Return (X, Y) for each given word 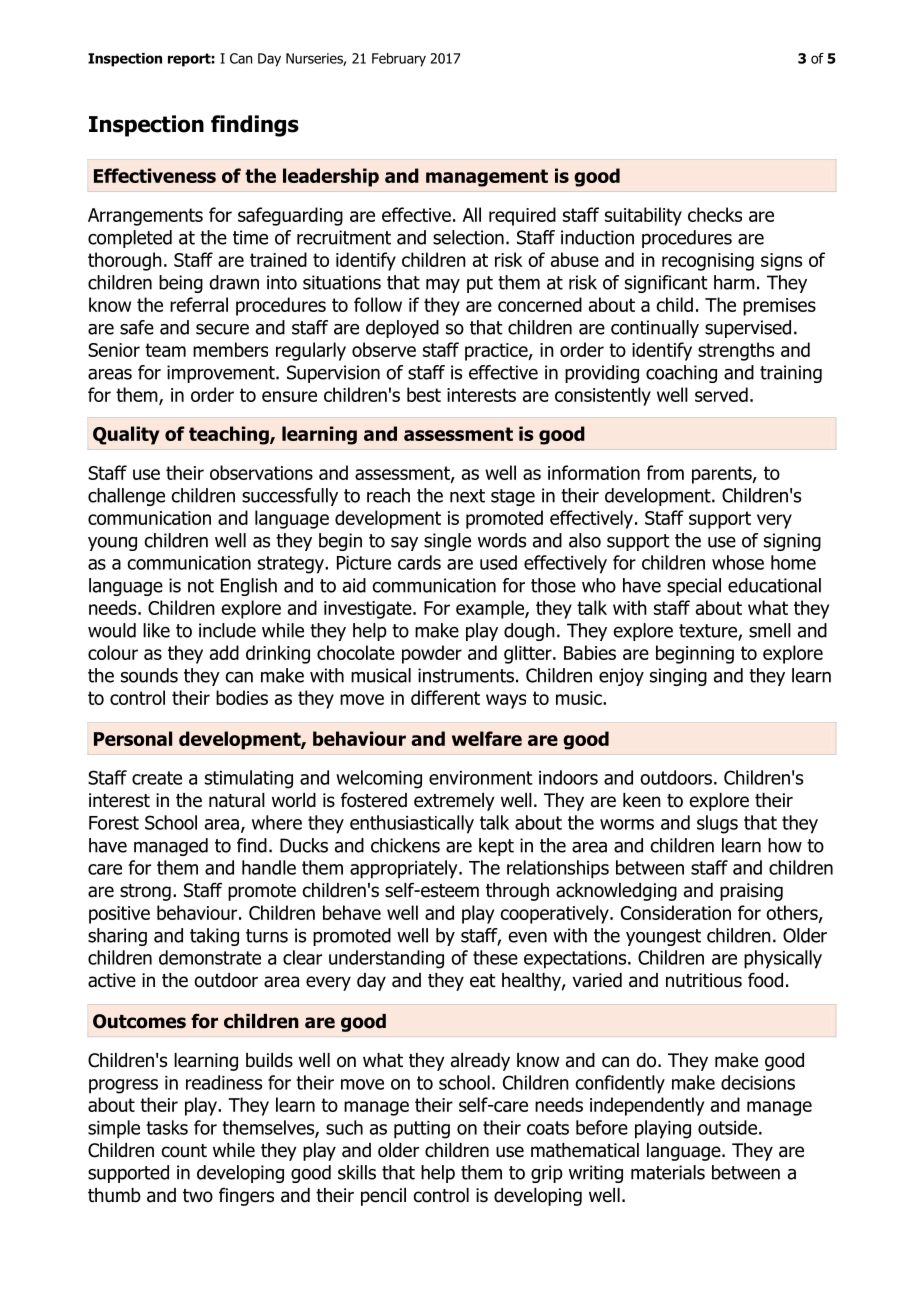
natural (237, 800)
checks (715, 214)
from (665, 472)
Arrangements (145, 217)
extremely (454, 802)
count (184, 1151)
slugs (717, 824)
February (399, 60)
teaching (230, 435)
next (467, 496)
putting (422, 1130)
